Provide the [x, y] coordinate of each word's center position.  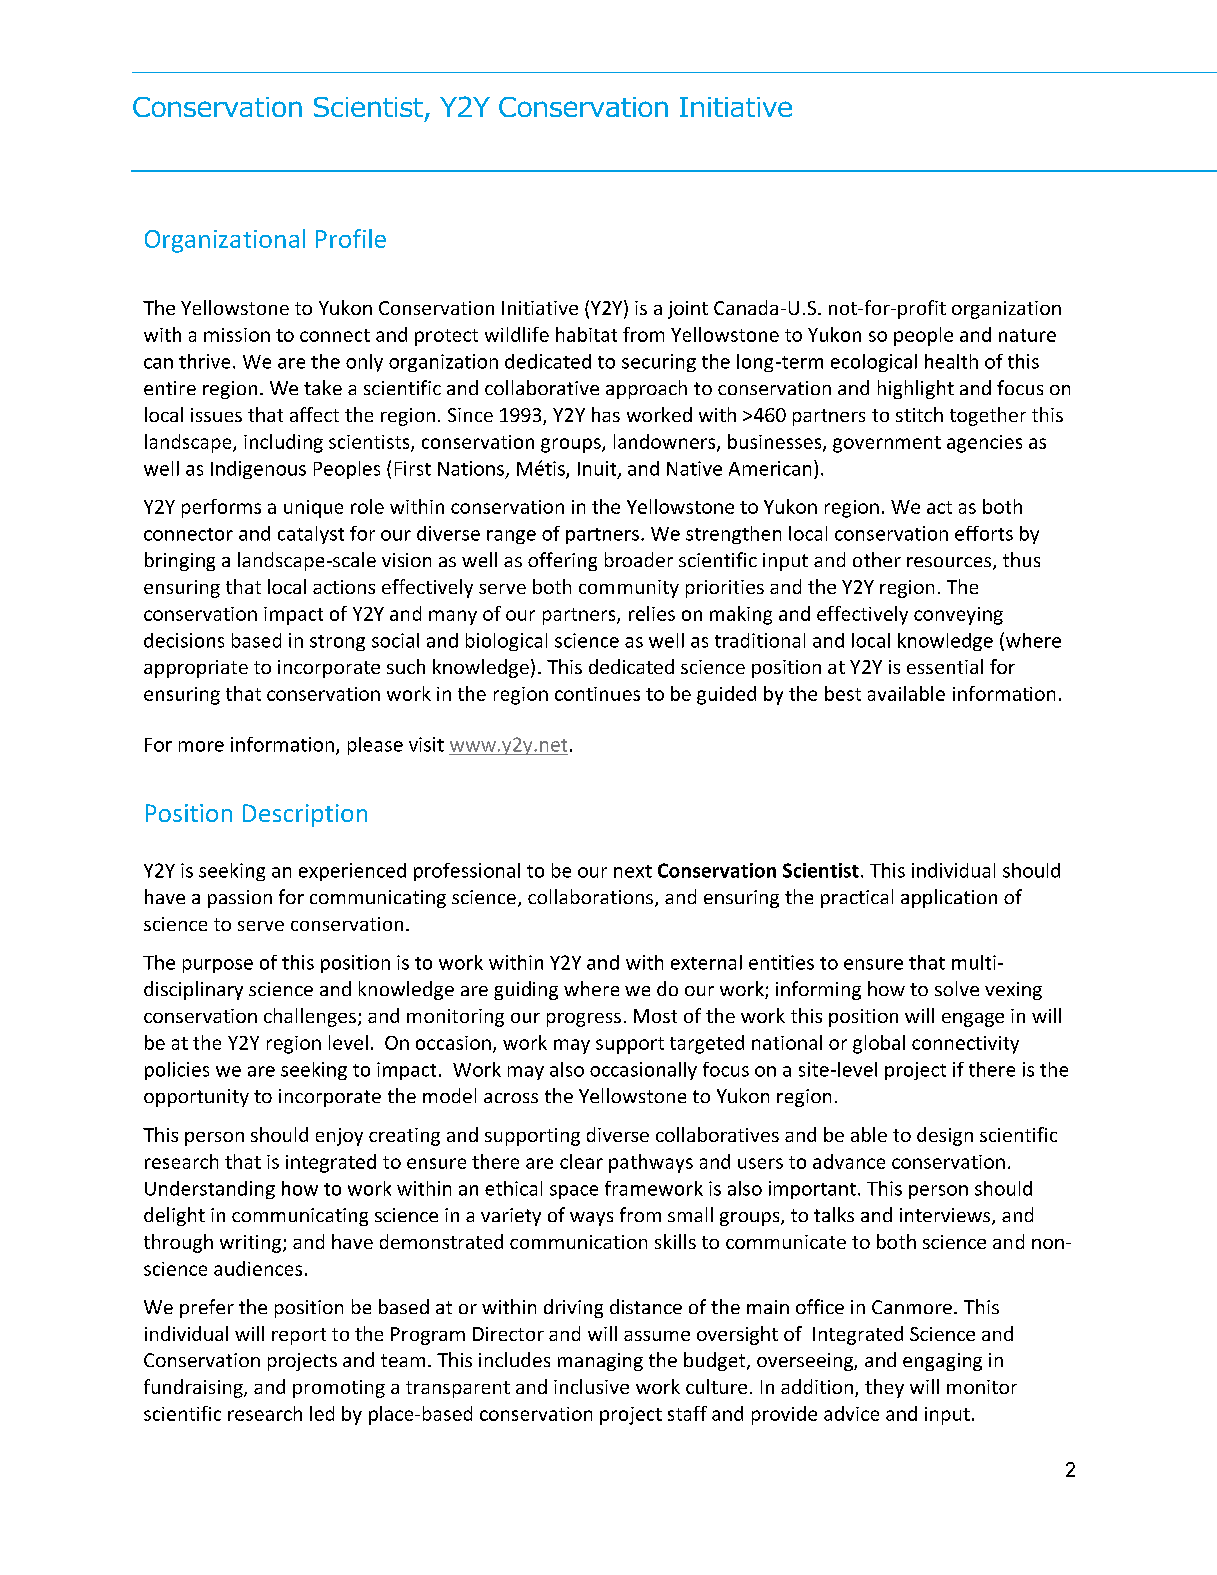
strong [337, 643]
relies [652, 613]
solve [957, 988]
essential [945, 666]
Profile [351, 238]
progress [584, 1020]
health [951, 361]
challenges [310, 1017]
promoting [339, 1389]
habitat [586, 334]
